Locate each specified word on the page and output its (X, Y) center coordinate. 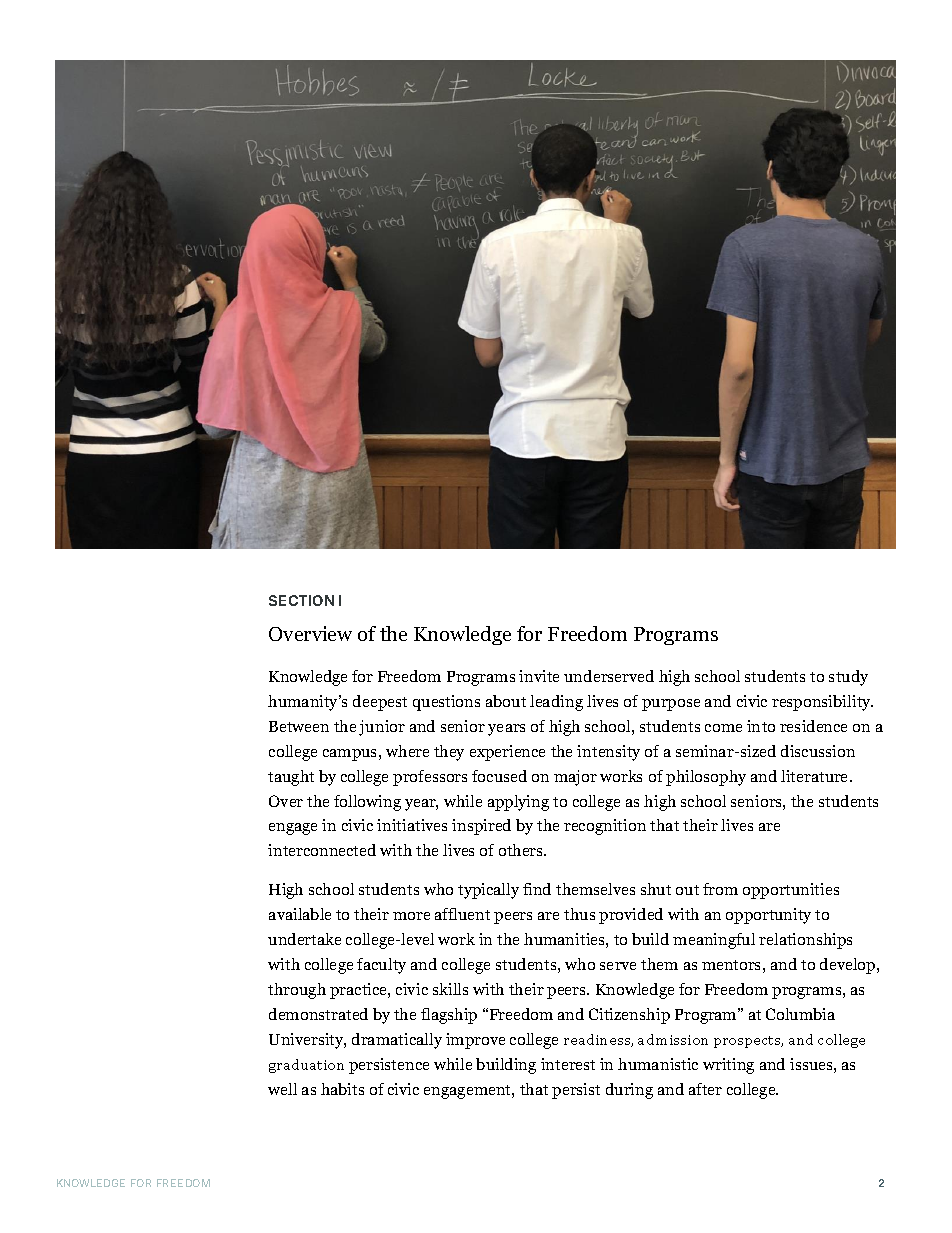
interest (568, 1064)
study (848, 678)
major (575, 778)
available (300, 914)
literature (816, 776)
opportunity (768, 916)
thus (579, 914)
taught (291, 778)
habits (342, 1089)
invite (539, 676)
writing (728, 1066)
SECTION (301, 600)
